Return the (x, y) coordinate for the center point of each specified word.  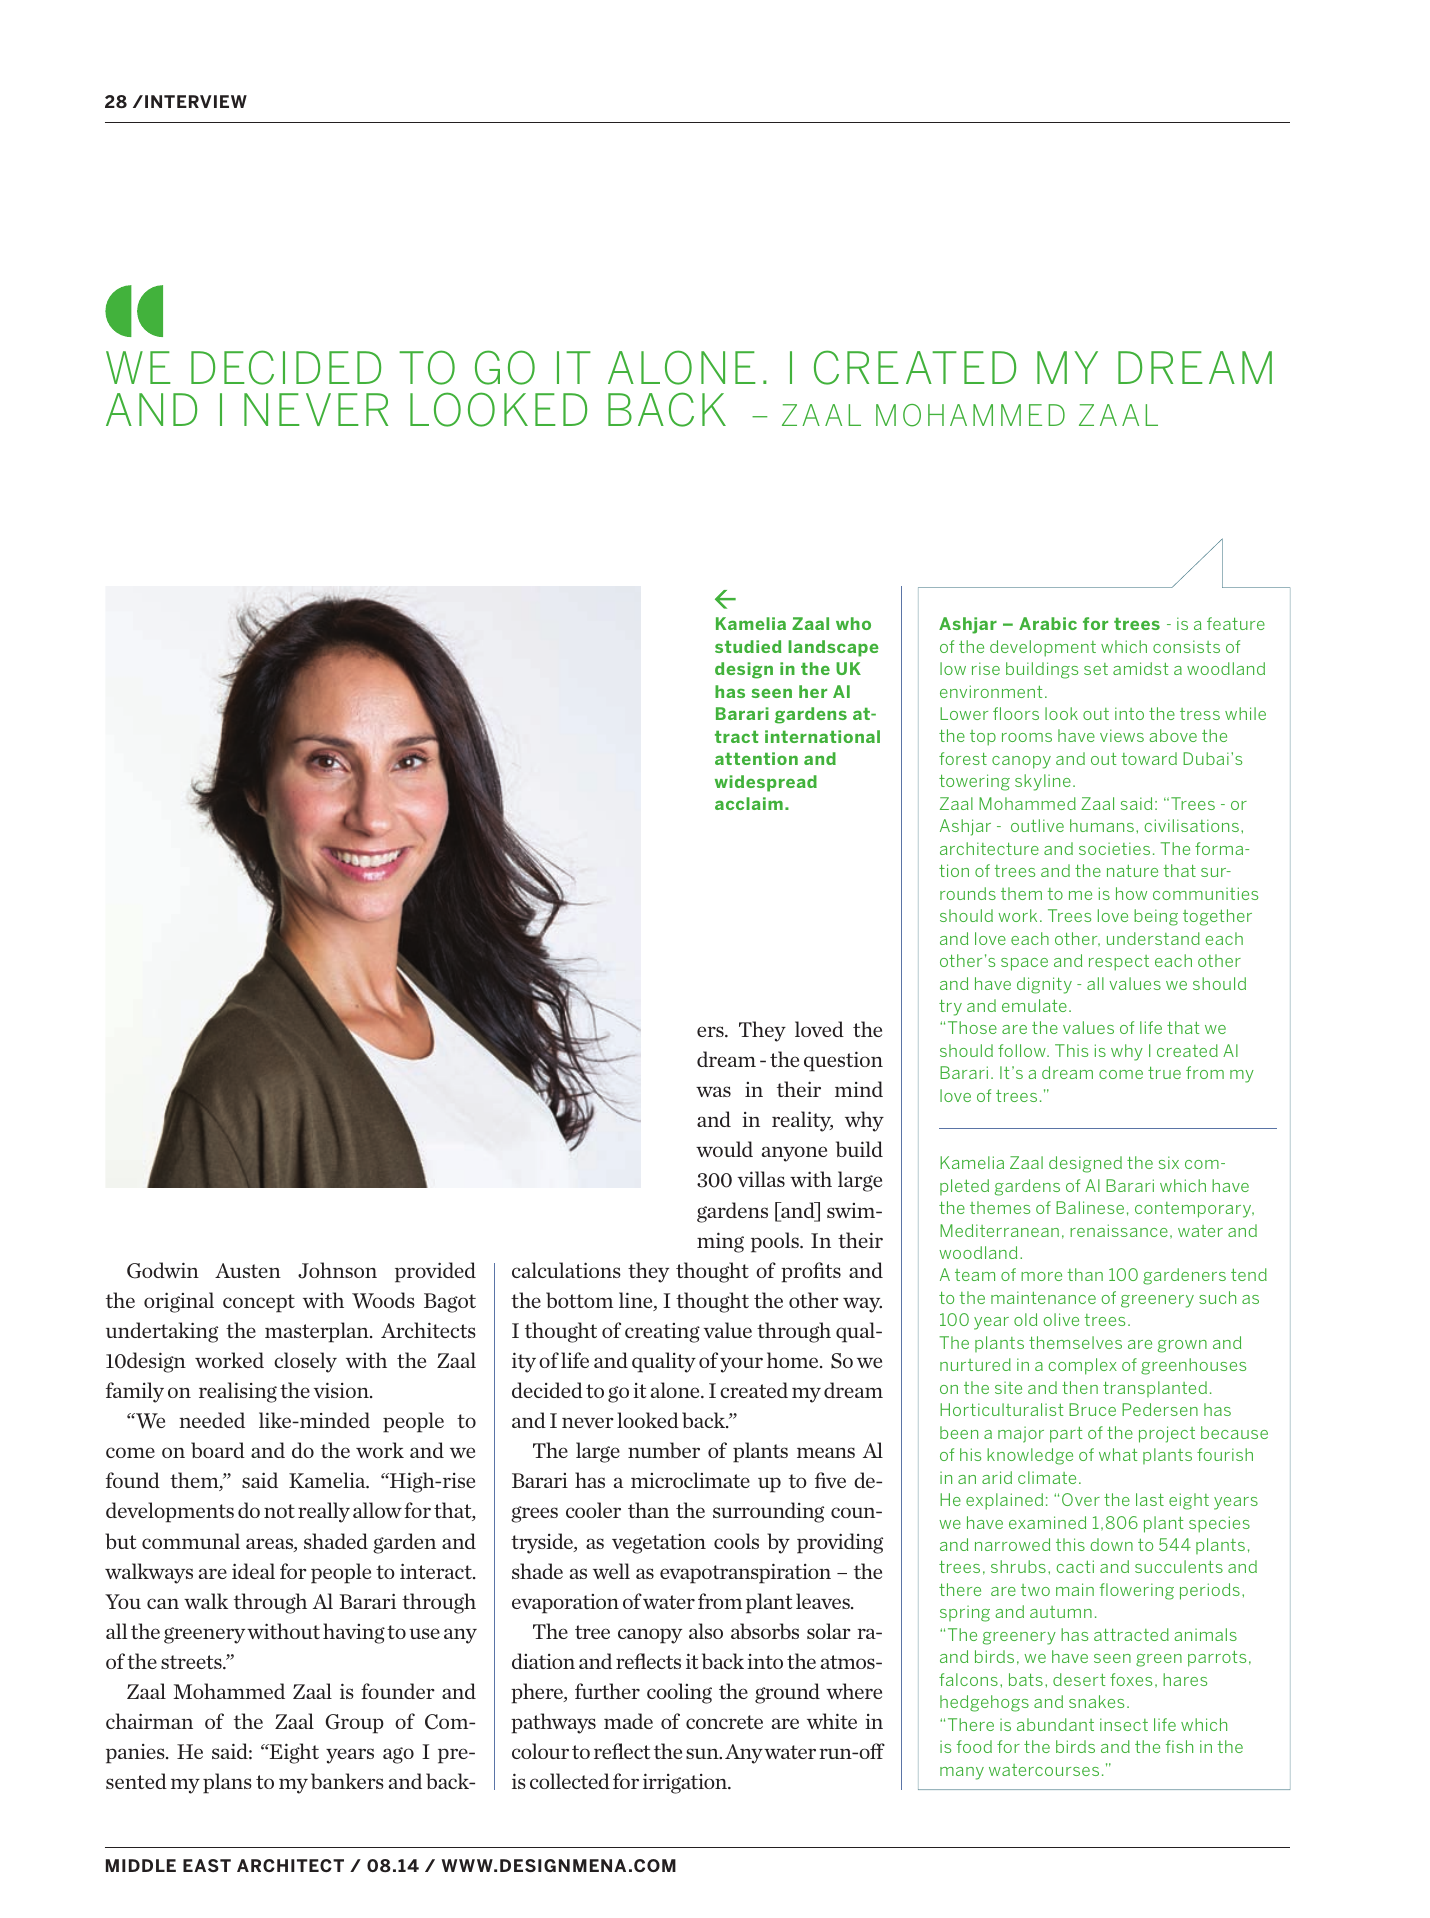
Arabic (1048, 623)
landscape (833, 648)
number (664, 1450)
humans (1102, 825)
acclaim (749, 803)
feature (1236, 623)
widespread (766, 783)
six (1169, 1162)
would (724, 1149)
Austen (248, 1270)
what (1118, 1454)
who (853, 623)
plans (227, 1783)
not (279, 1511)
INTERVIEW (196, 101)
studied (748, 646)
